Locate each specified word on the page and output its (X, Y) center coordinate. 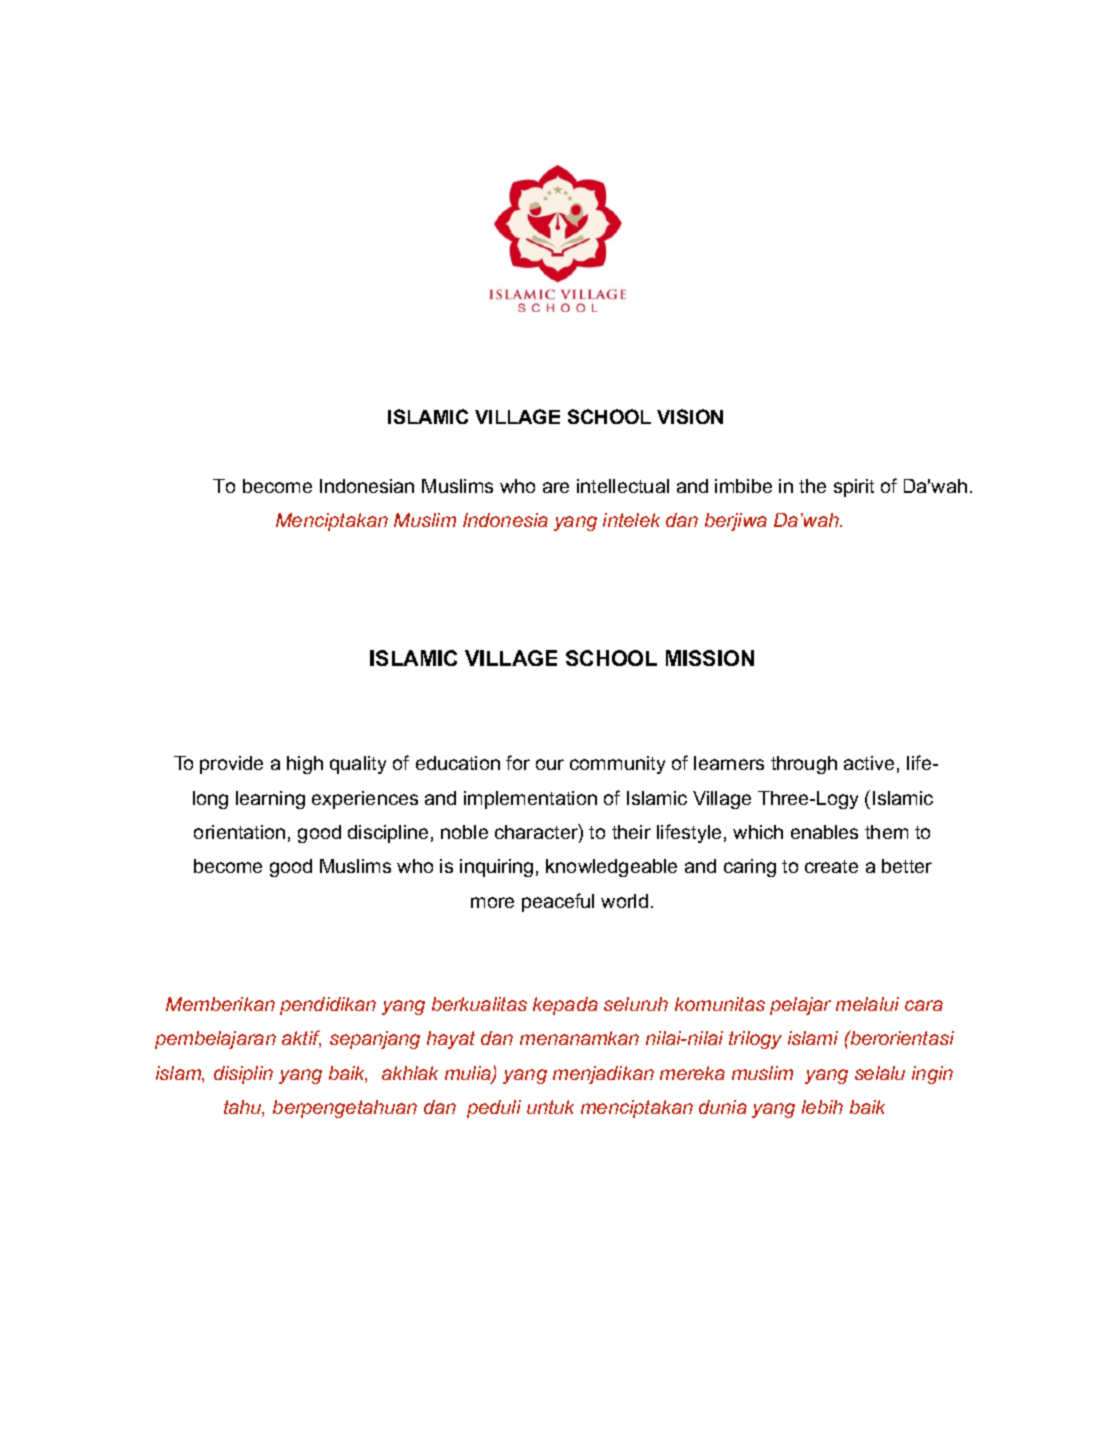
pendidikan (328, 1006)
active (869, 763)
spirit (854, 488)
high (305, 765)
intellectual (623, 486)
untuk (550, 1107)
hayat (451, 1040)
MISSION (710, 658)
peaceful (558, 902)
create (831, 866)
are (556, 487)
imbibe (743, 486)
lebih (822, 1107)
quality (358, 765)
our (550, 764)
